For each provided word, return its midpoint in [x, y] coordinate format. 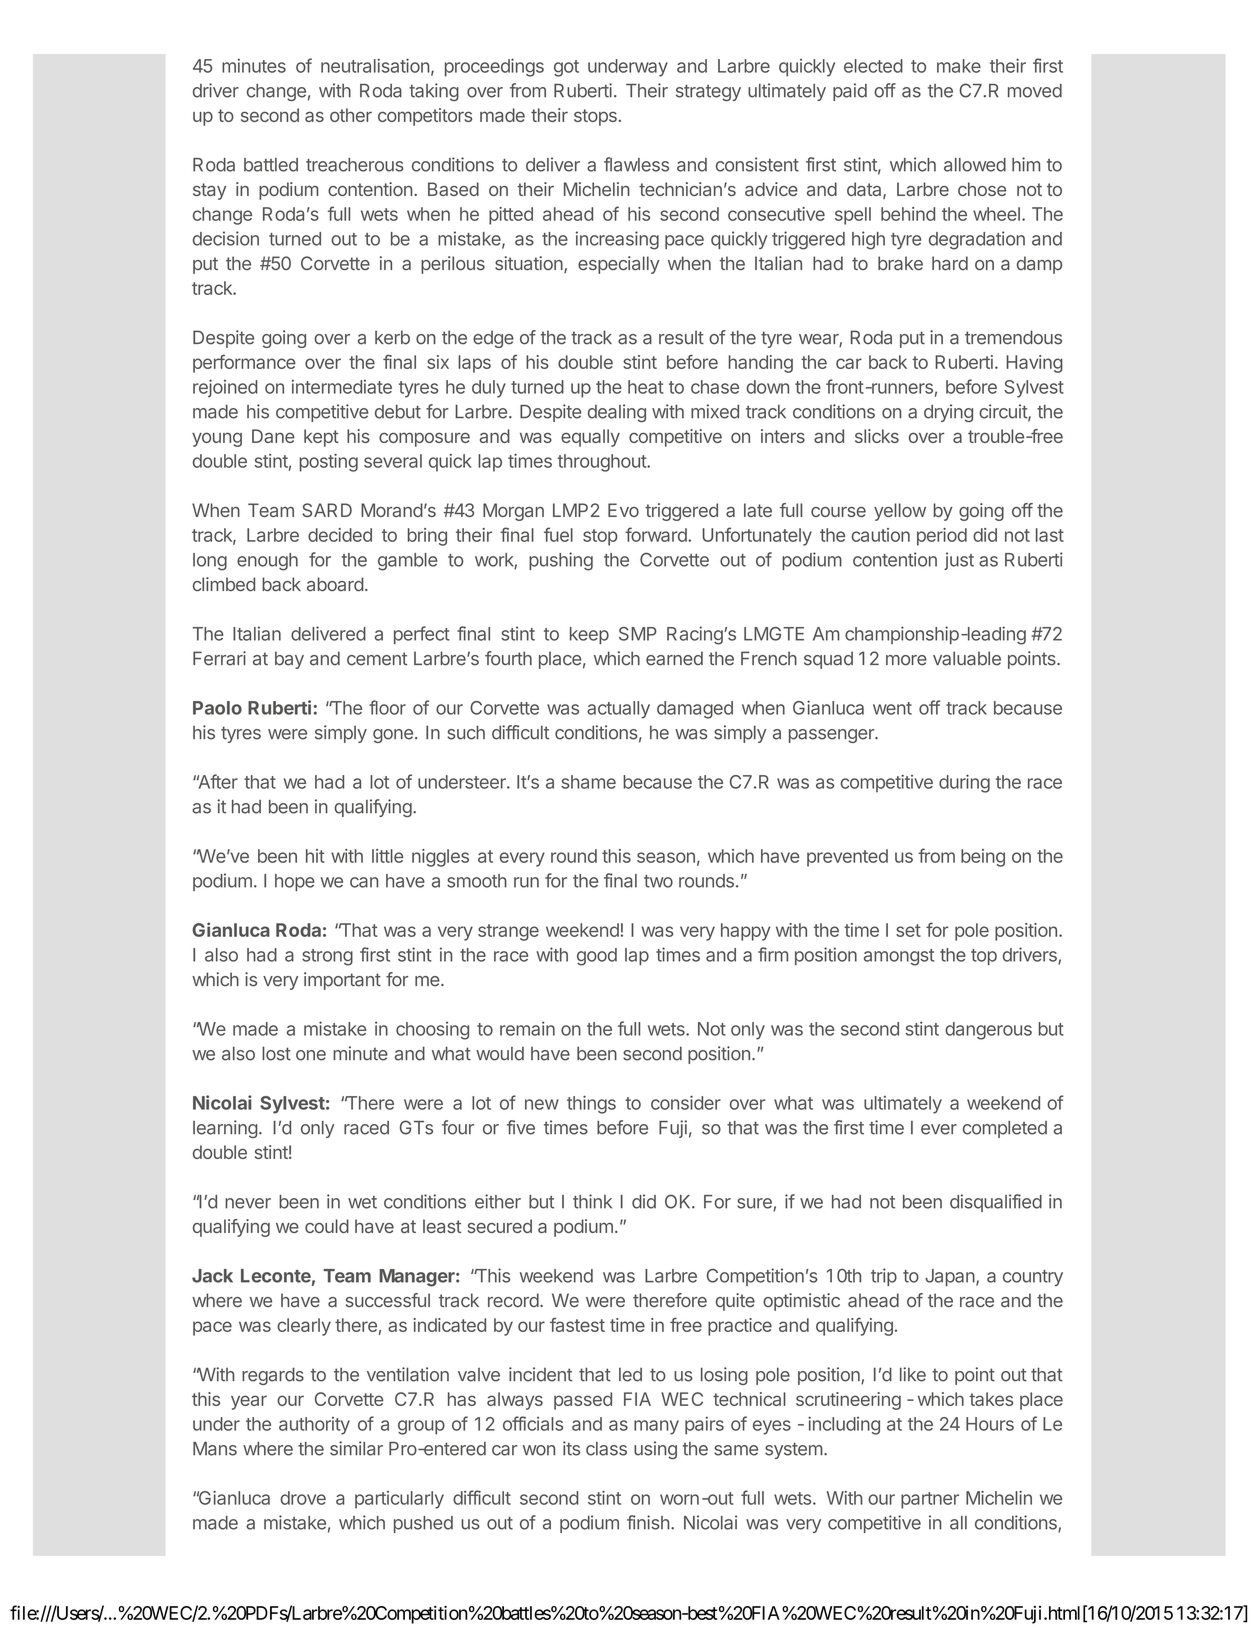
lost [276, 1053]
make [959, 66]
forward [657, 534]
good [597, 957]
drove [303, 1498]
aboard [335, 584]
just [959, 561]
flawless [636, 164]
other [351, 115]
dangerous [988, 1031]
